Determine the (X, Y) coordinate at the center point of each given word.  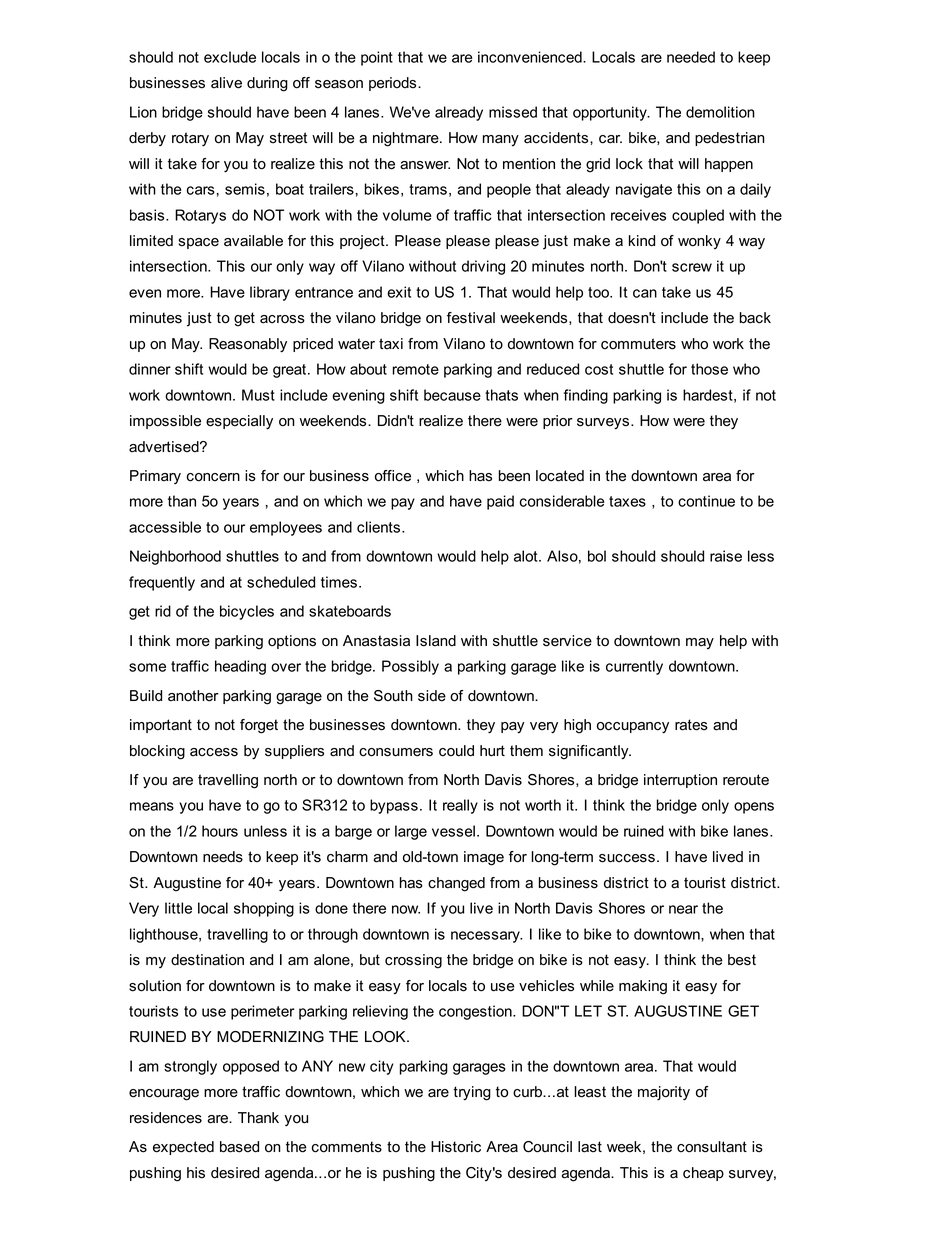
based (239, 1147)
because (452, 395)
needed (691, 57)
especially (239, 422)
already (459, 113)
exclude (230, 57)
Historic (456, 1147)
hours (220, 831)
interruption (680, 781)
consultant (712, 1147)
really (460, 806)
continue (706, 501)
